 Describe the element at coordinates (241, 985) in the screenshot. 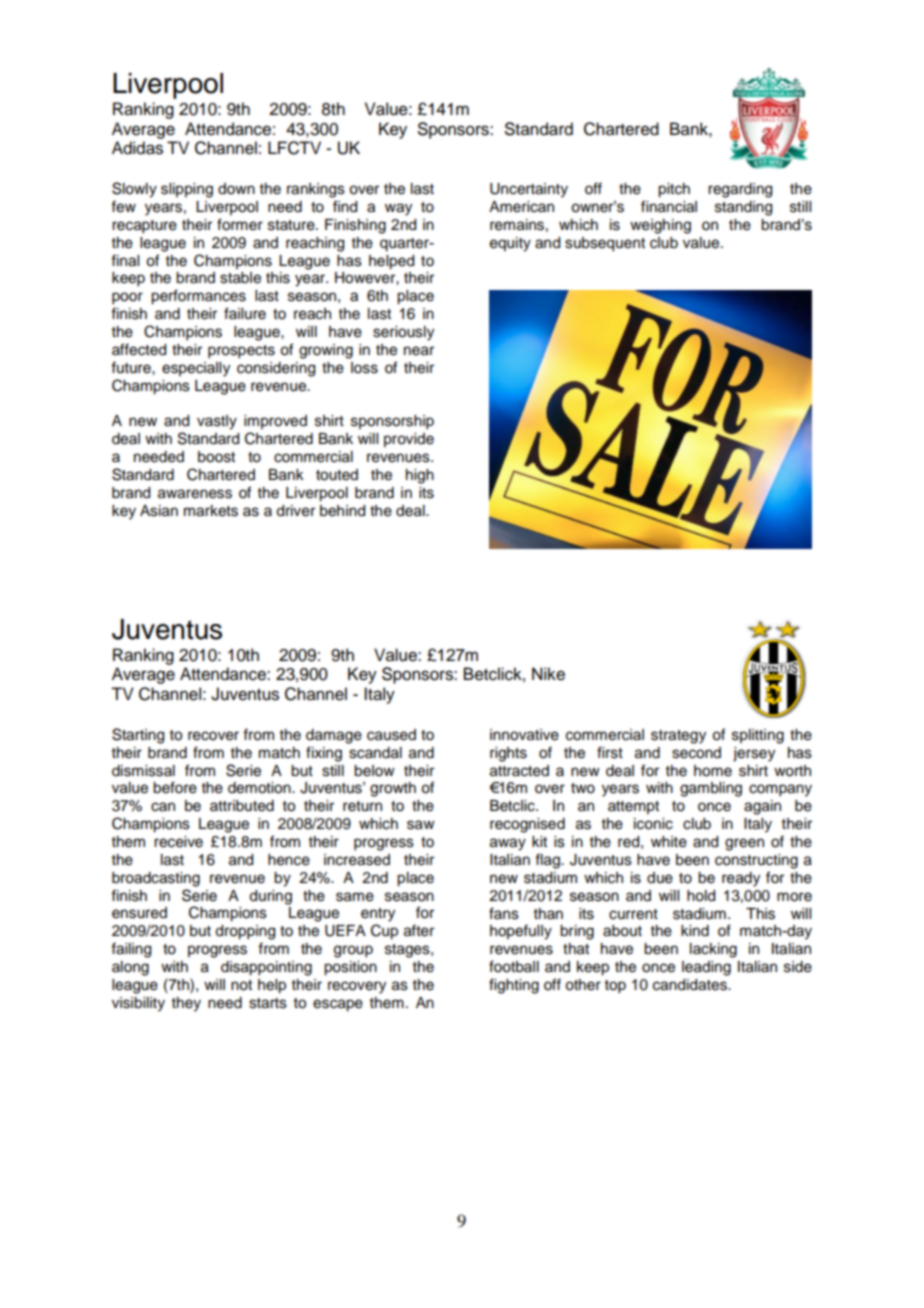

I see `not` at that location.
